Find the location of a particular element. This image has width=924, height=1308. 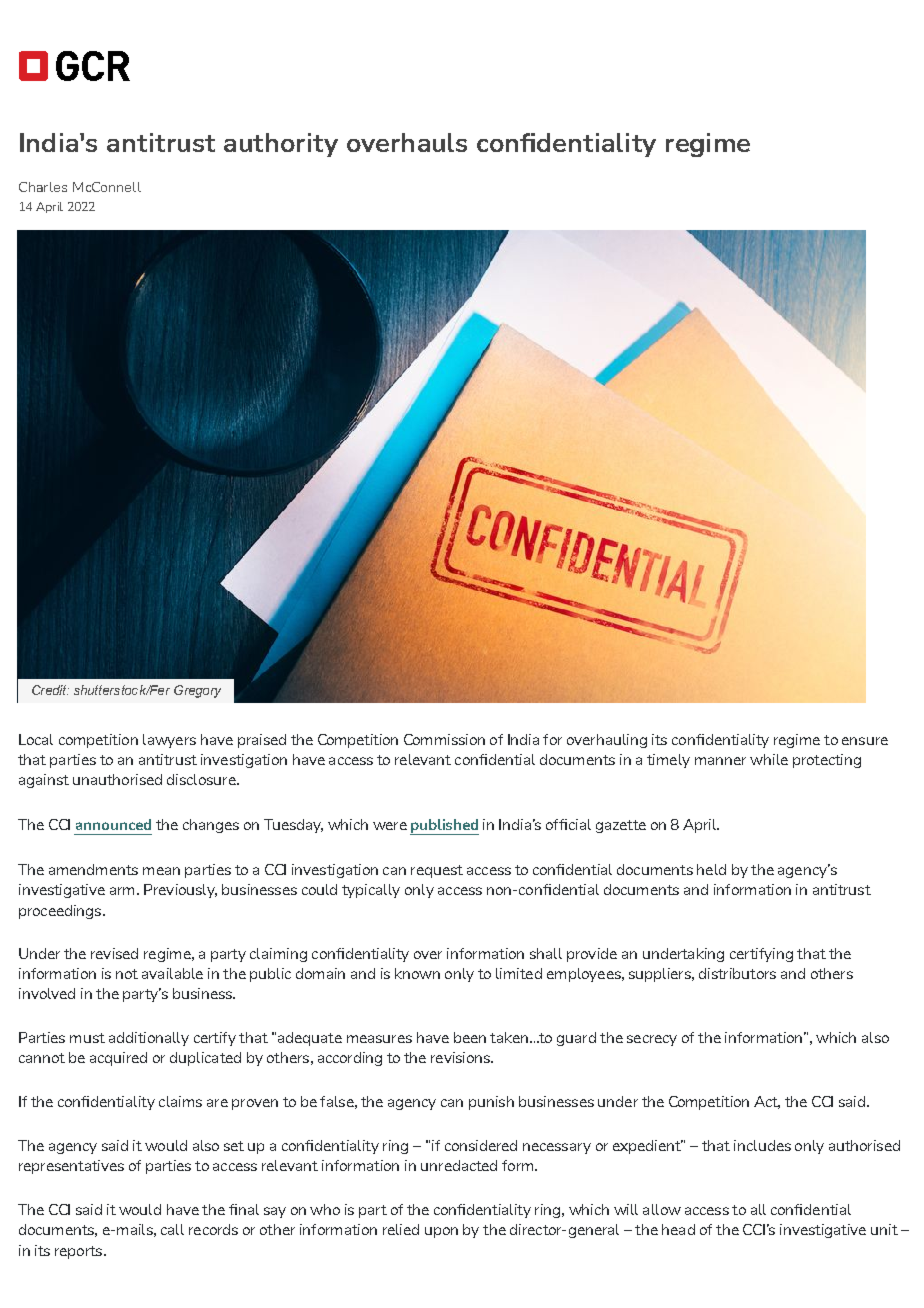

ensure is located at coordinates (865, 741).
